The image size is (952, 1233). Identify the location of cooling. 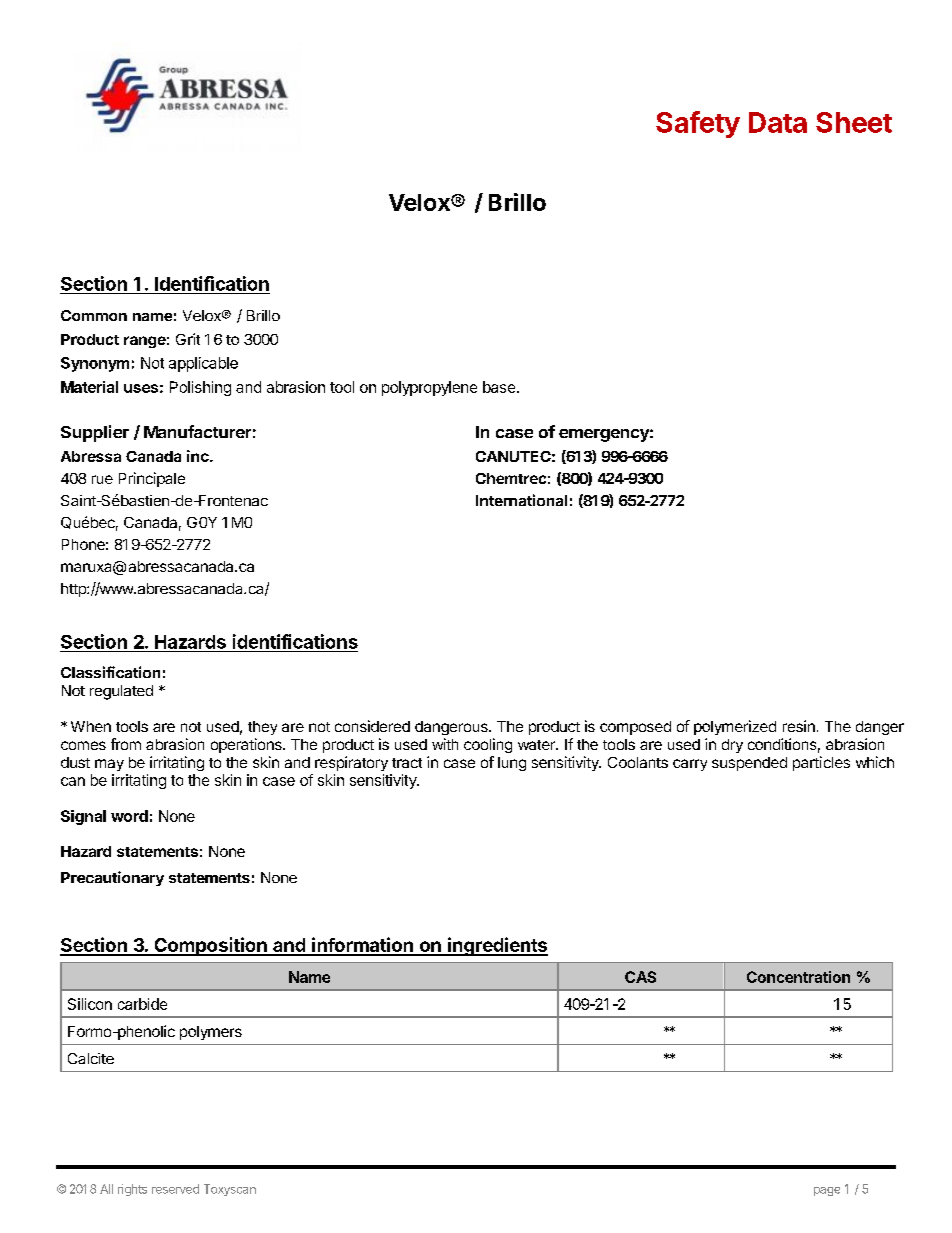
(488, 745).
